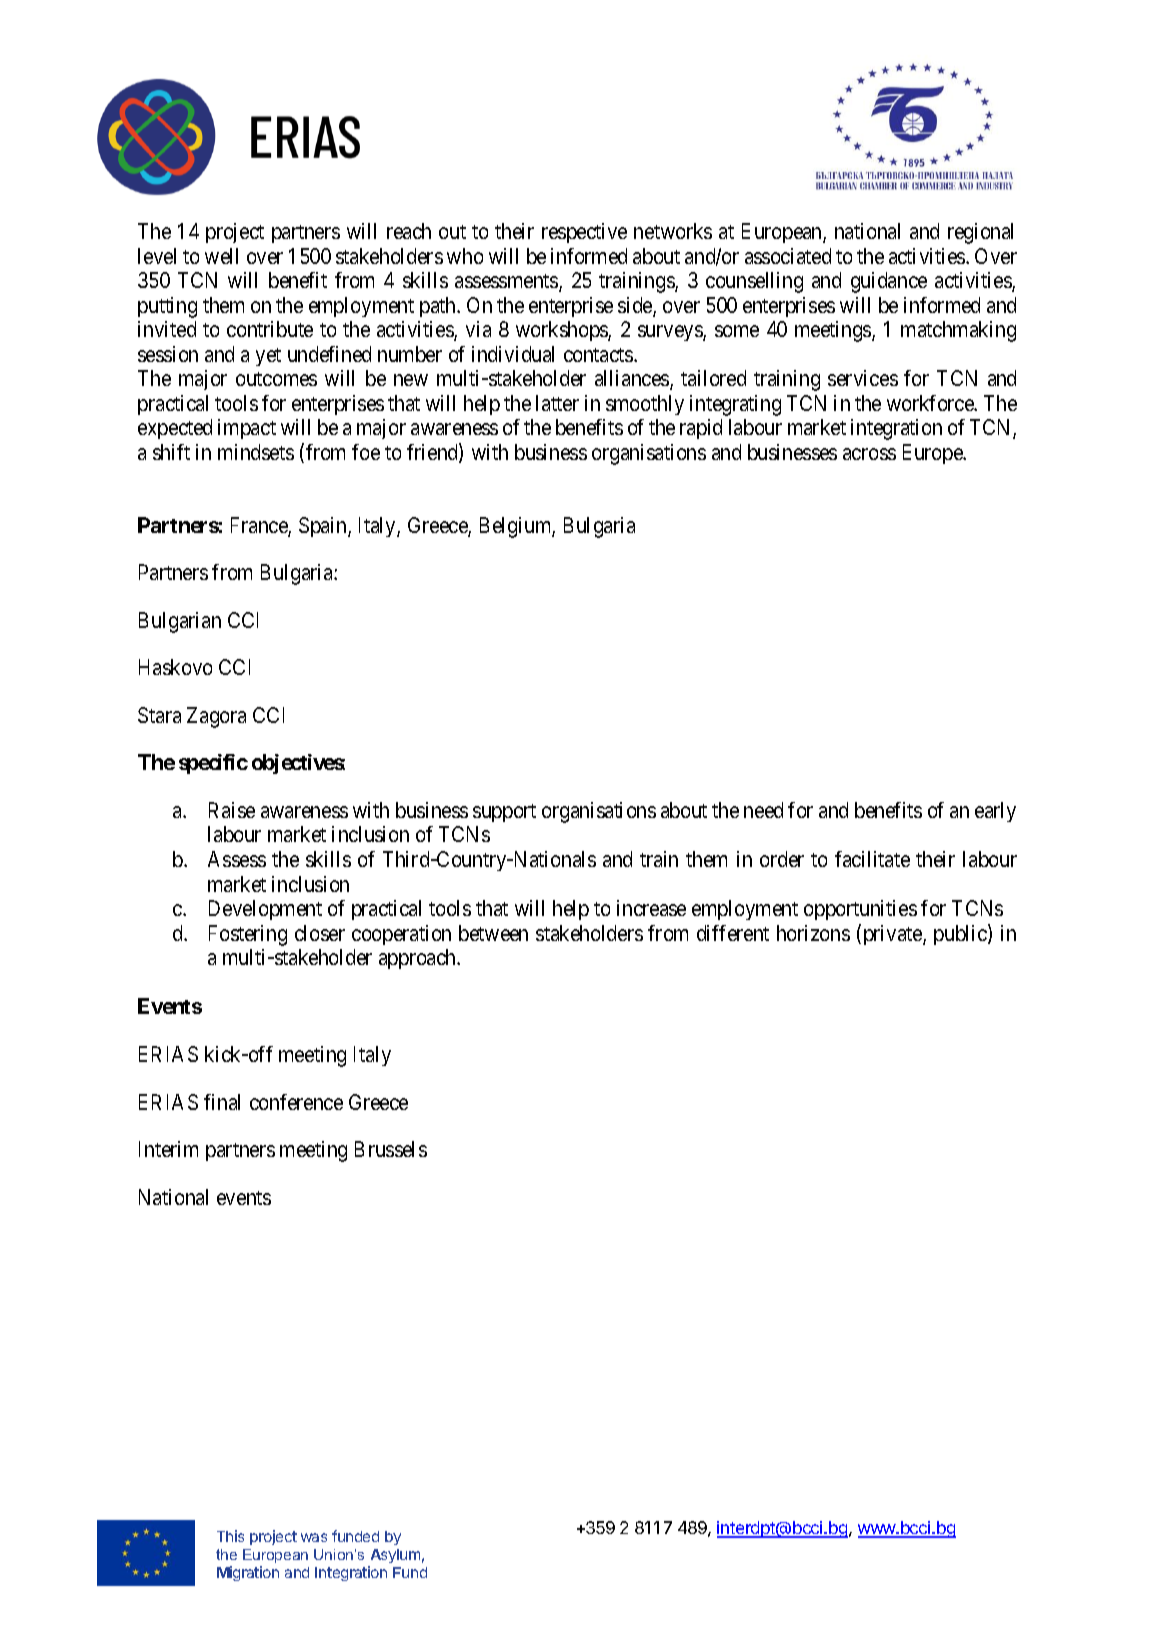  What do you see at coordinates (265, 910) in the screenshot?
I see `Development` at bounding box center [265, 910].
